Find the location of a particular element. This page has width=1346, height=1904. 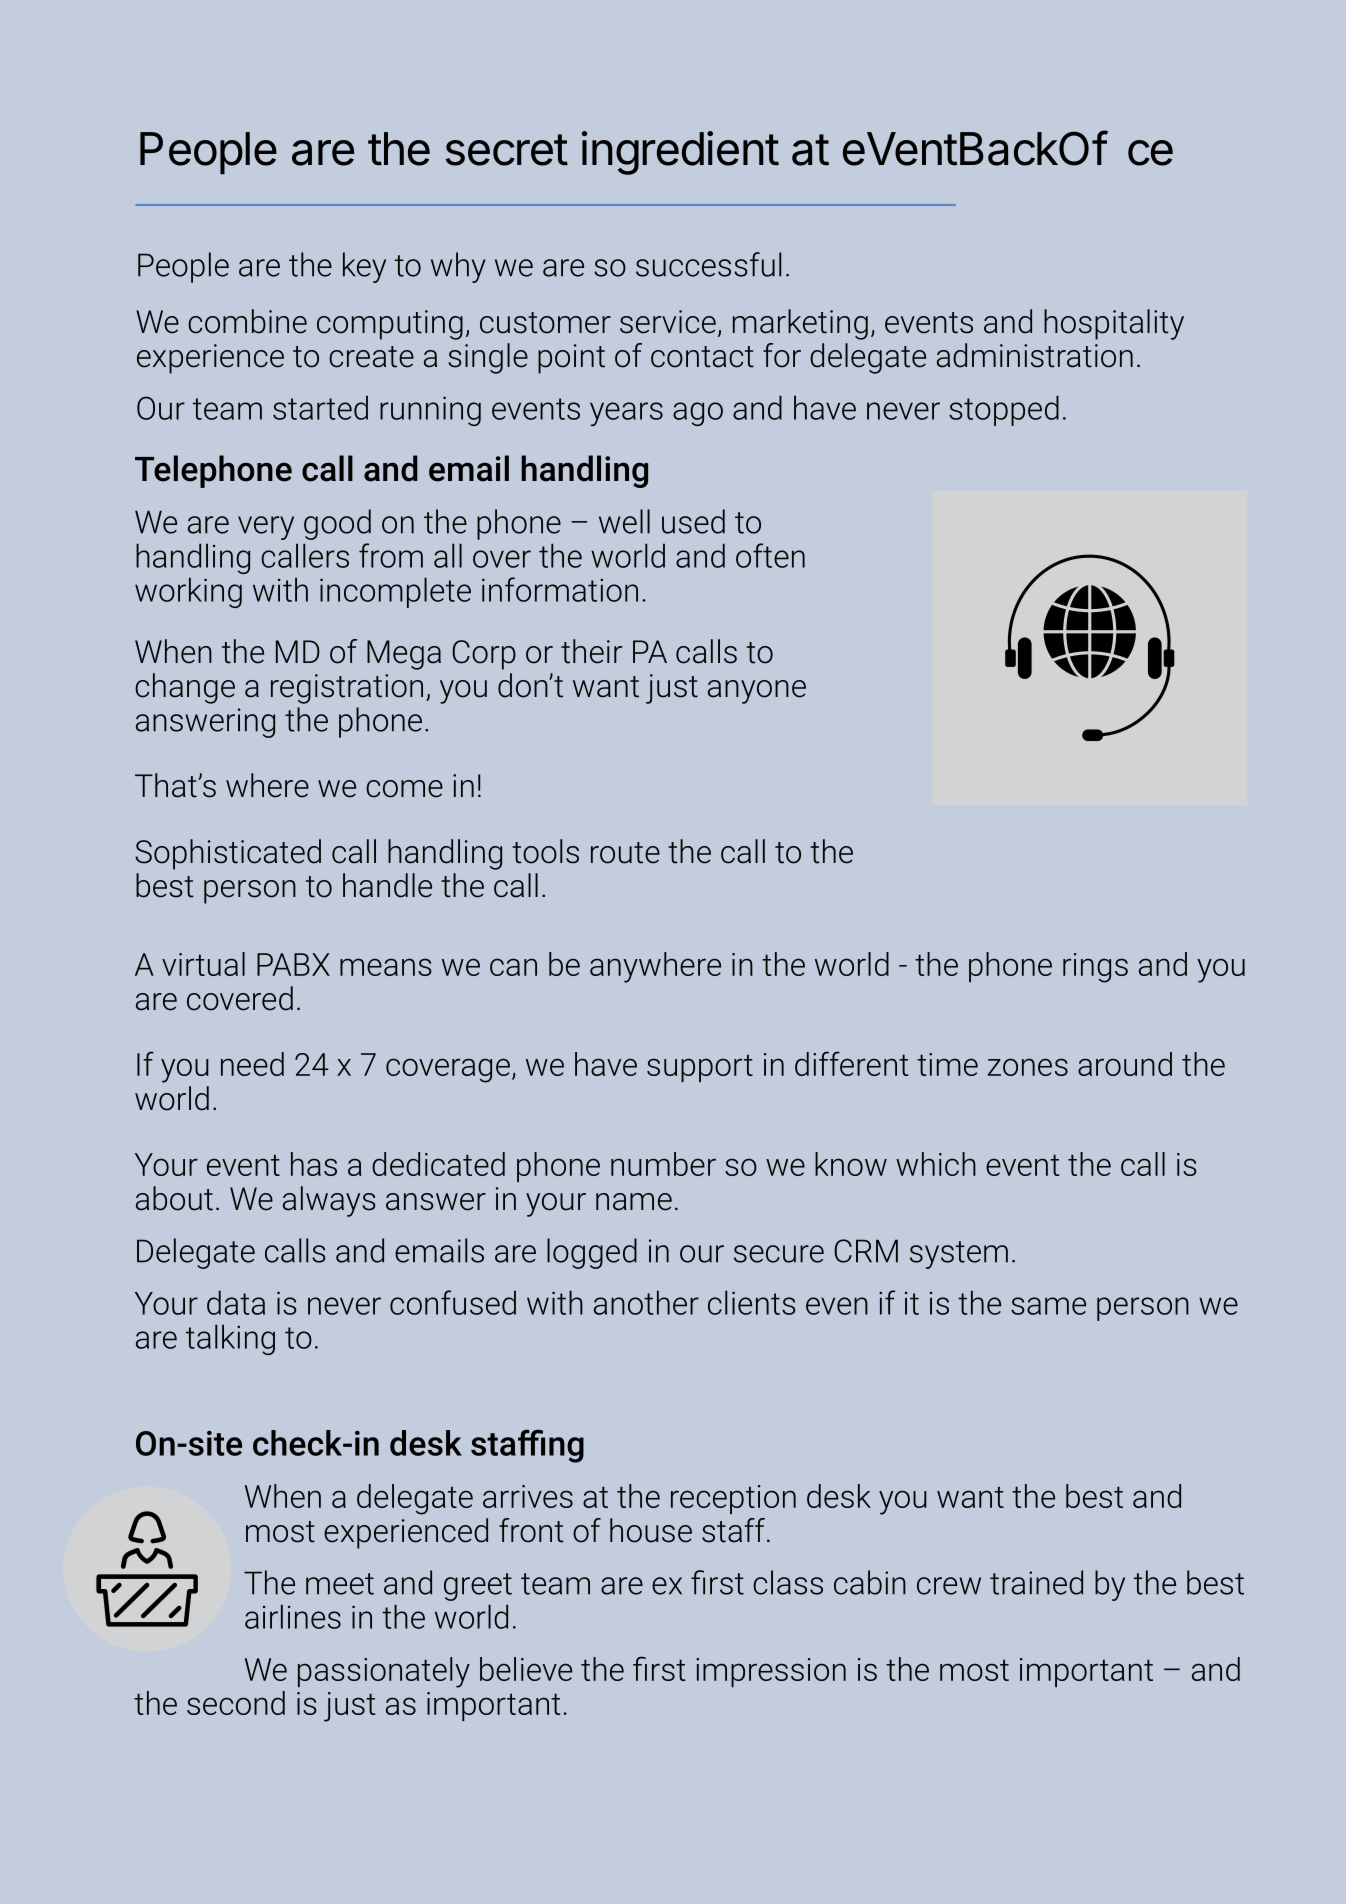

airlines is located at coordinates (293, 1616).
